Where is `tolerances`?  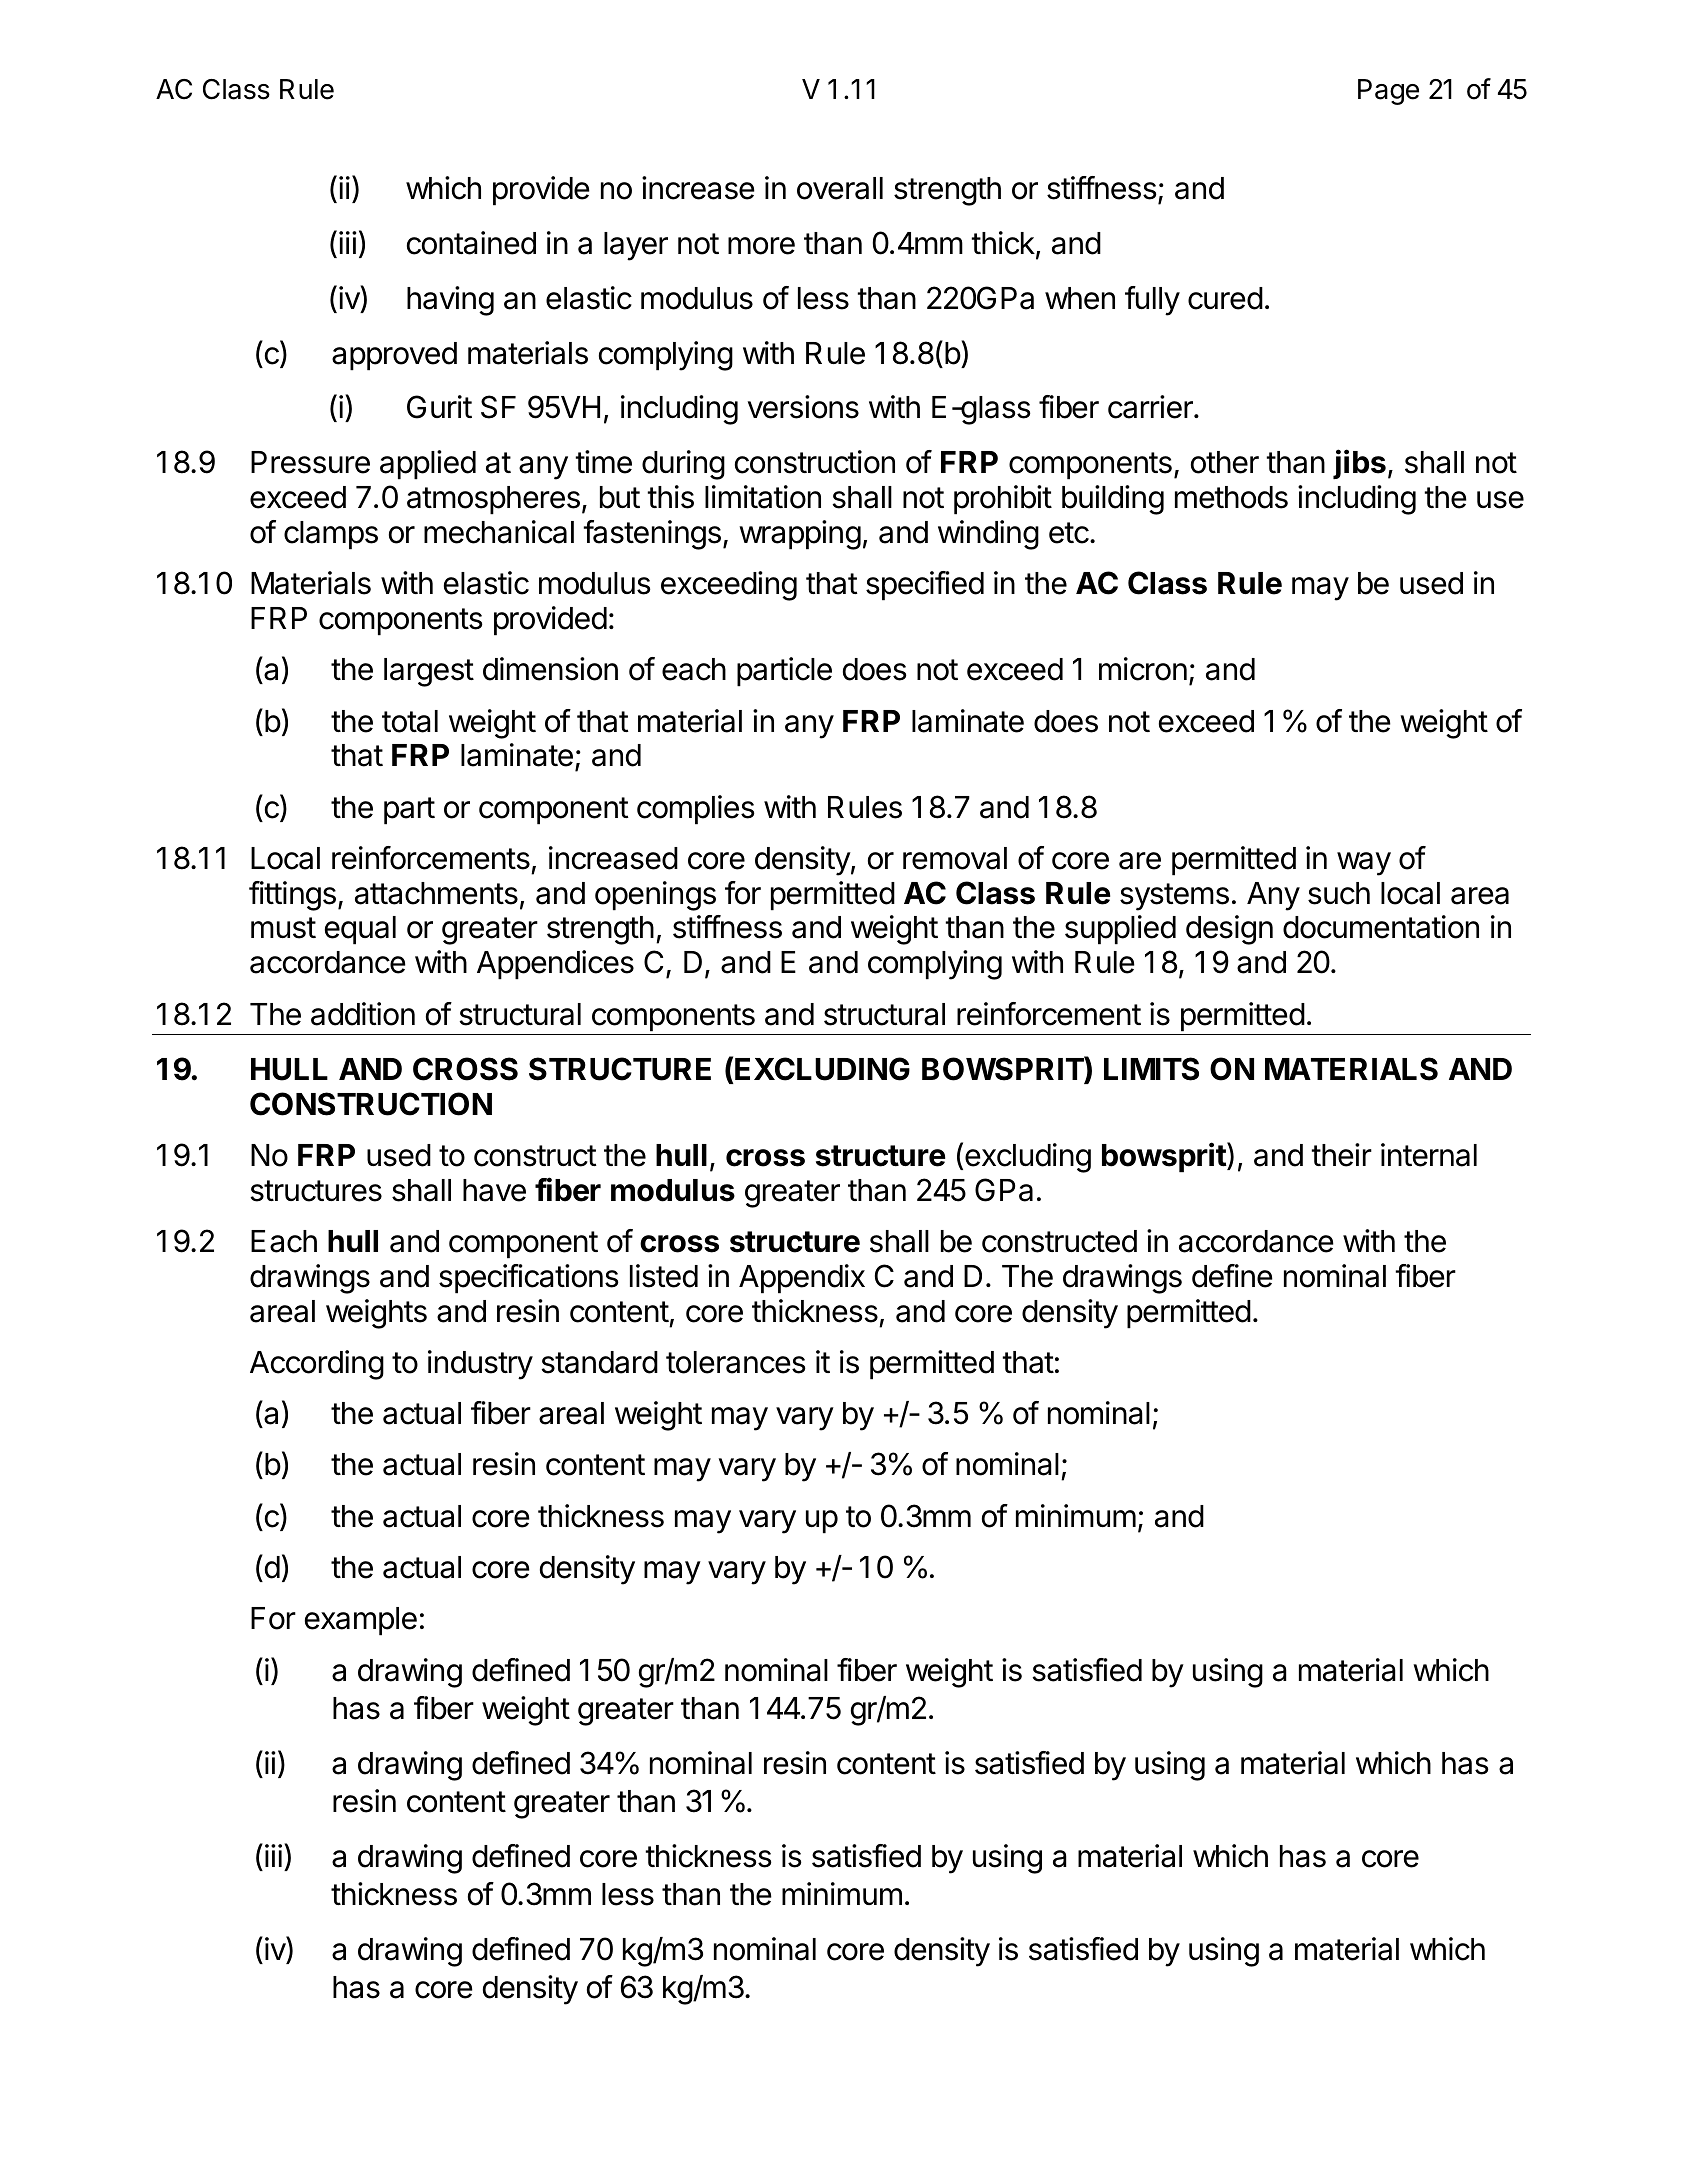 tolerances is located at coordinates (736, 1362).
